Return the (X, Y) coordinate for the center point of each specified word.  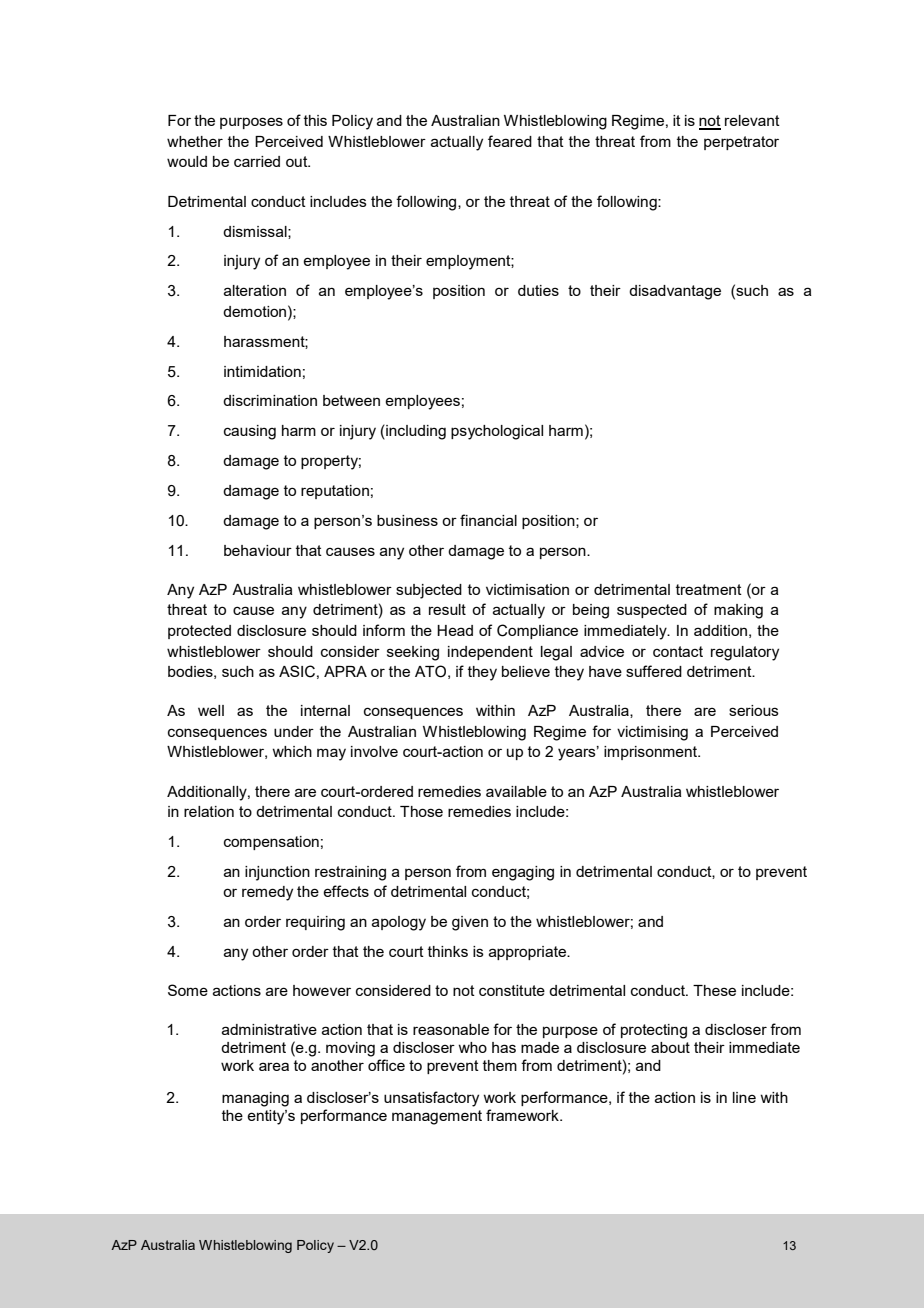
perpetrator (741, 143)
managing (255, 1099)
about (670, 1047)
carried (257, 161)
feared (510, 141)
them (500, 1065)
